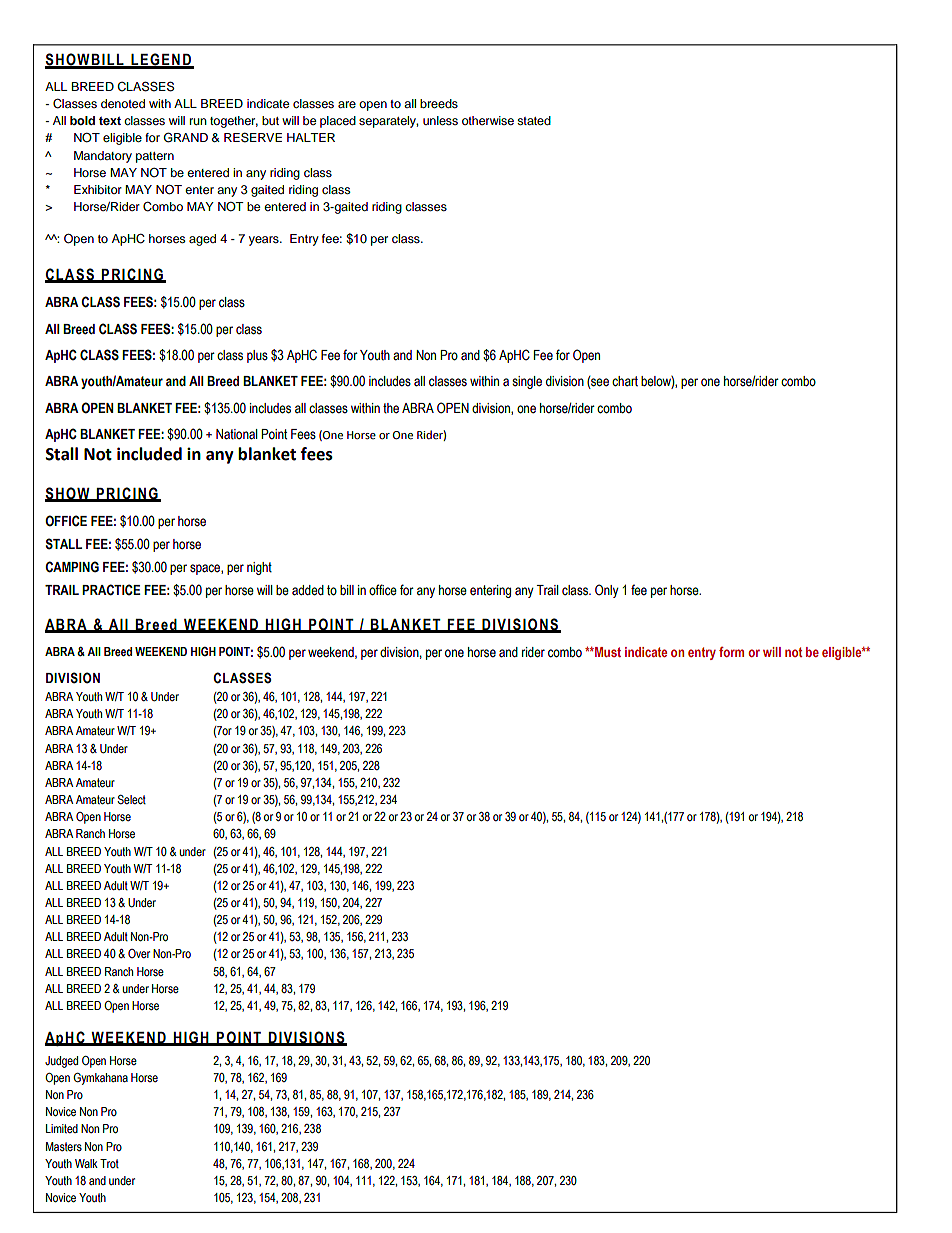  I want to click on Over, so click(139, 953).
